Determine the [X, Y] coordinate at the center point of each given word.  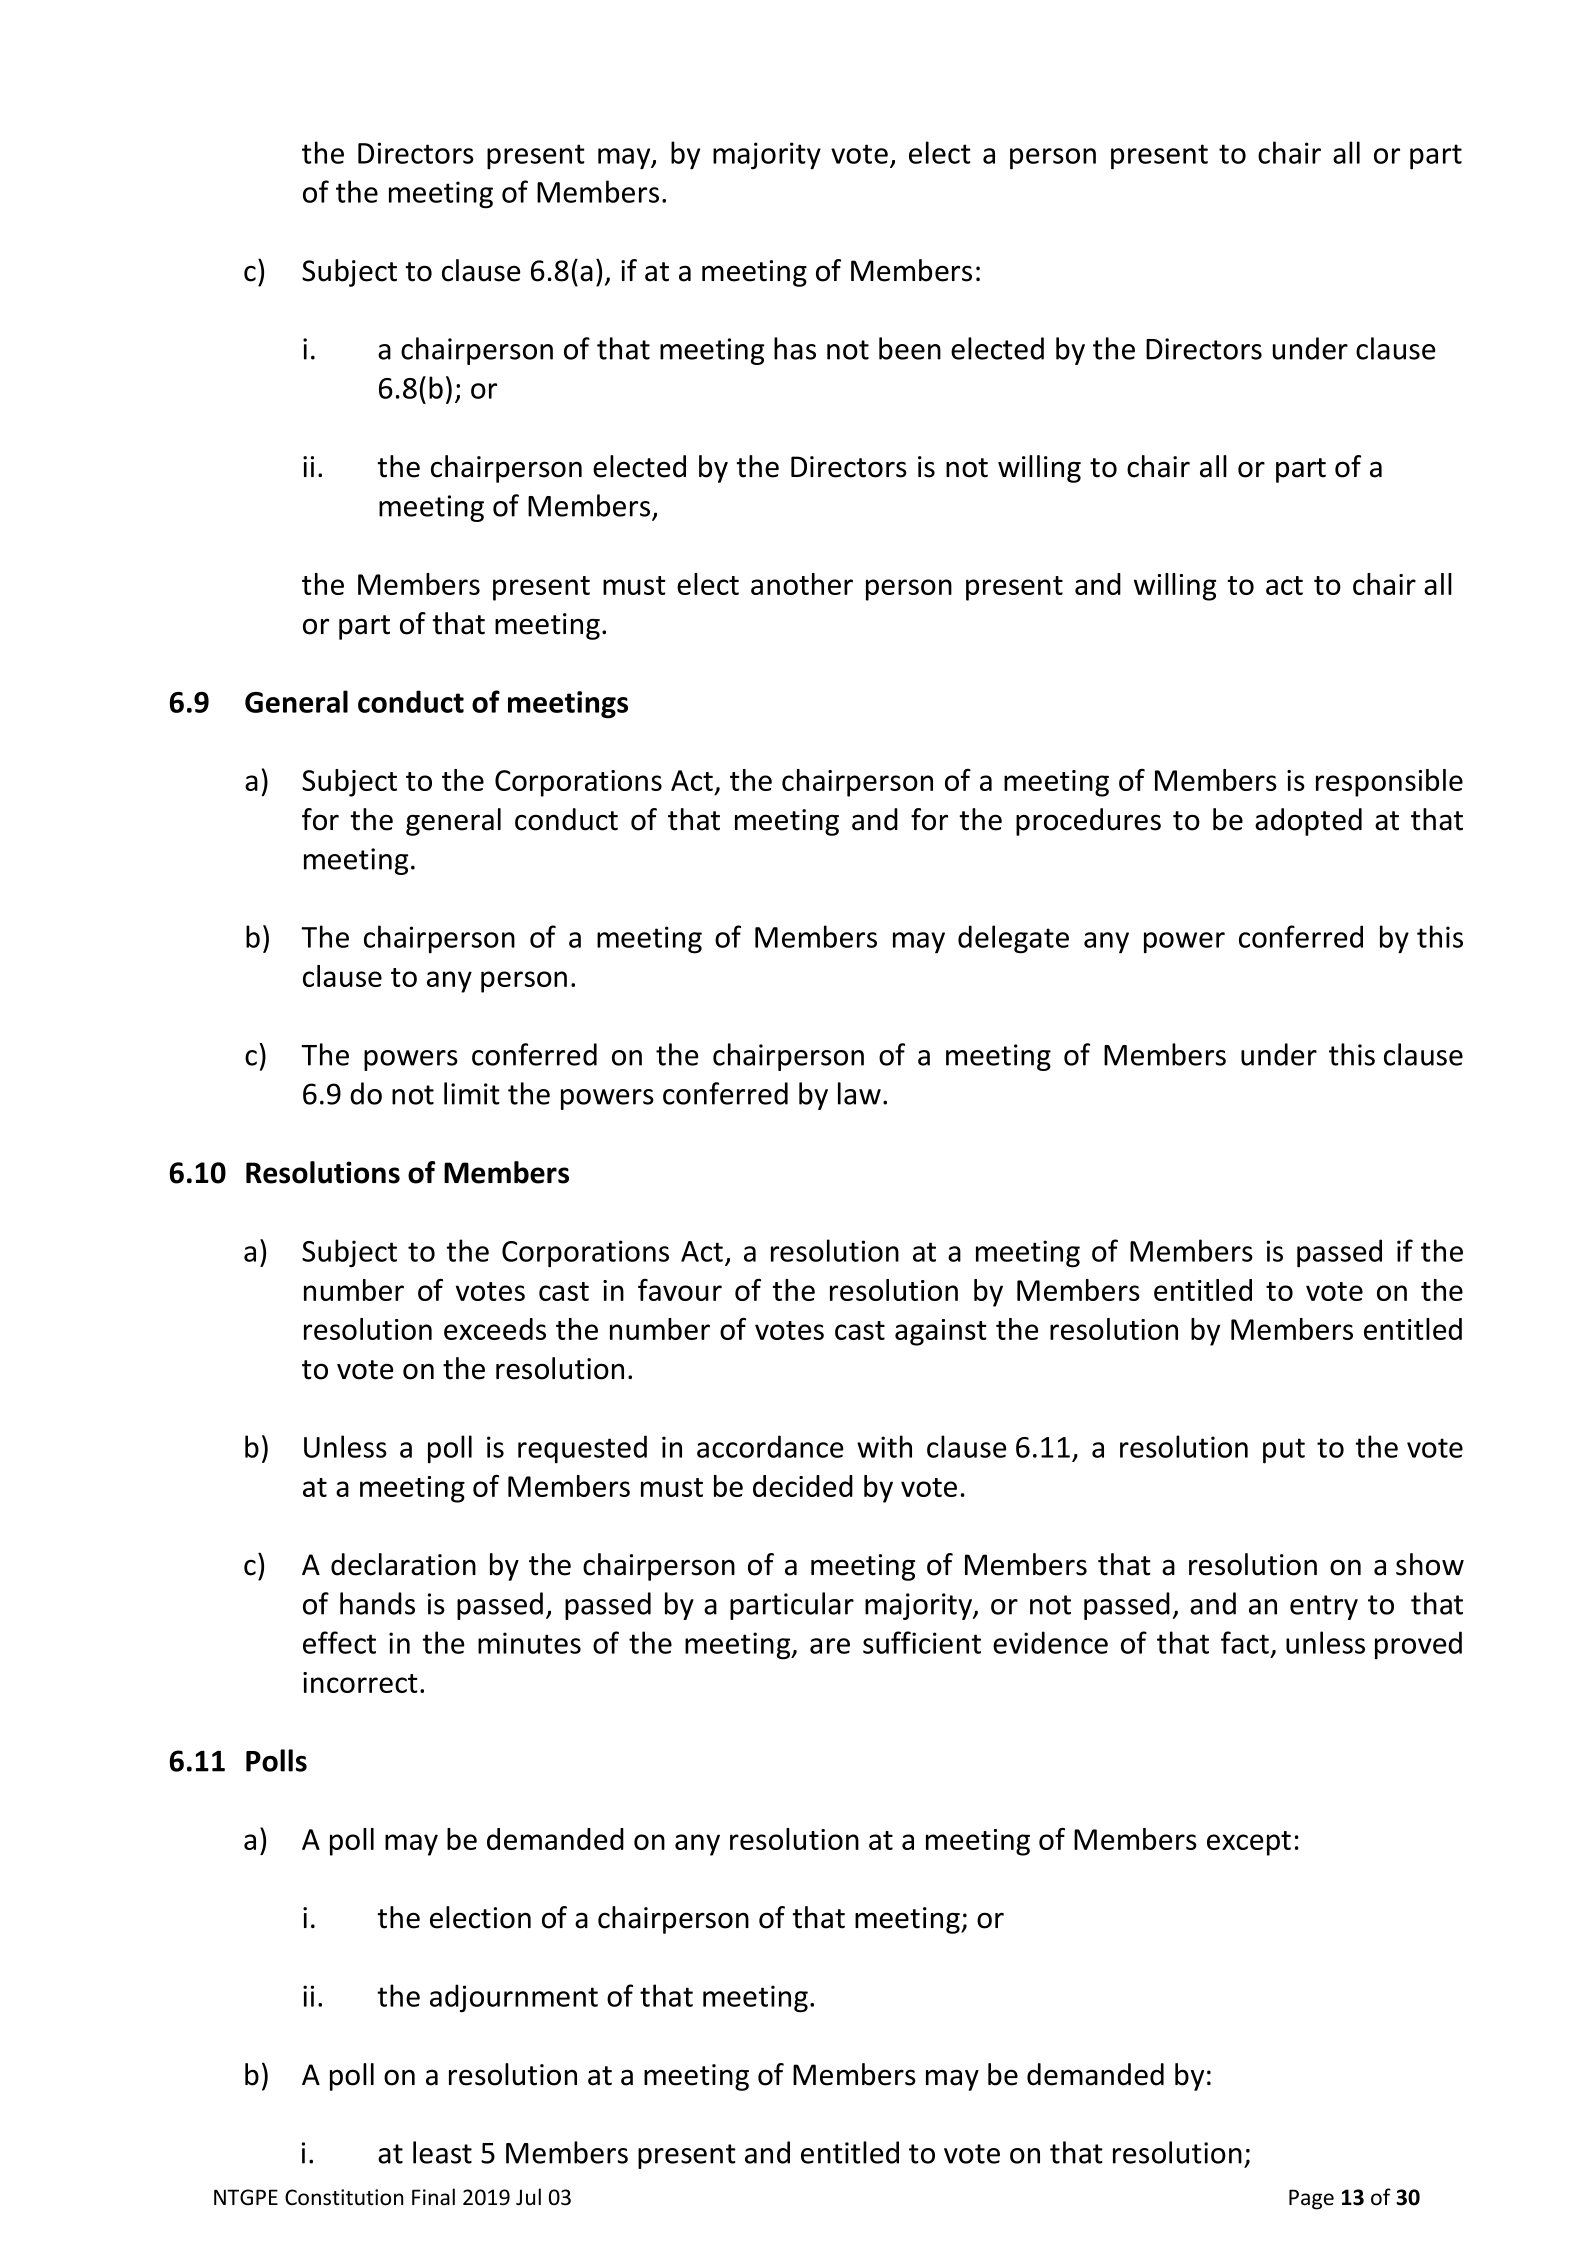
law [859, 1093]
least [442, 2152]
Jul [528, 2197]
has [795, 348]
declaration [403, 1564]
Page [1311, 2199]
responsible [1389, 783]
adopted [1308, 822]
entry [1324, 1607]
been [910, 348]
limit [472, 1093]
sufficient [922, 1642]
